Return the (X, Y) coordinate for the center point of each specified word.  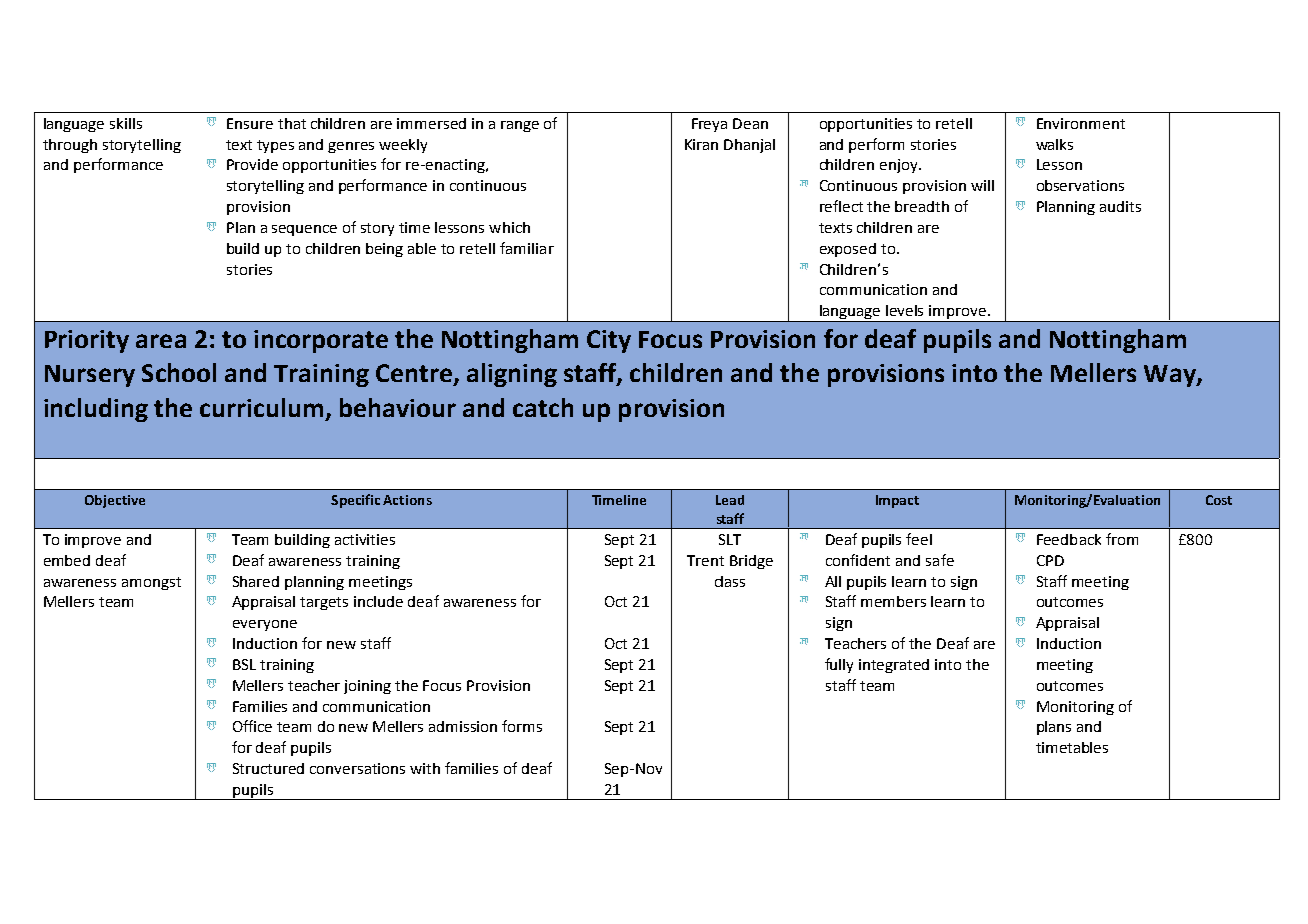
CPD (1050, 560)
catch (543, 407)
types (275, 146)
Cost (1219, 500)
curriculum (261, 407)
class (730, 581)
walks (1054, 144)
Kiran (701, 144)
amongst (151, 583)
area (161, 341)
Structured (268, 768)
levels (904, 310)
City (609, 341)
